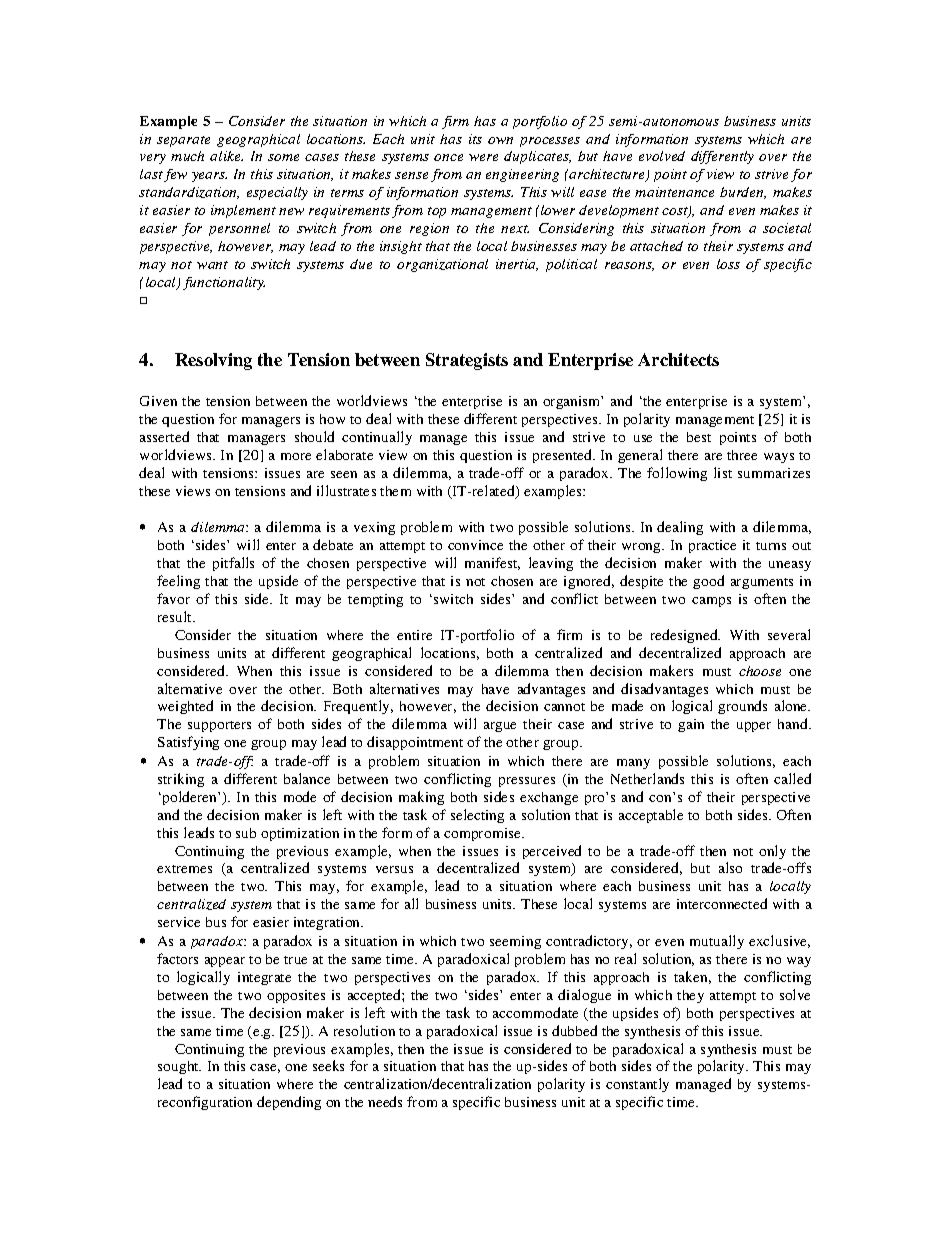 Image resolution: width=952 pixels, height=1233 pixels. I want to click on needs, so click(385, 1101).
